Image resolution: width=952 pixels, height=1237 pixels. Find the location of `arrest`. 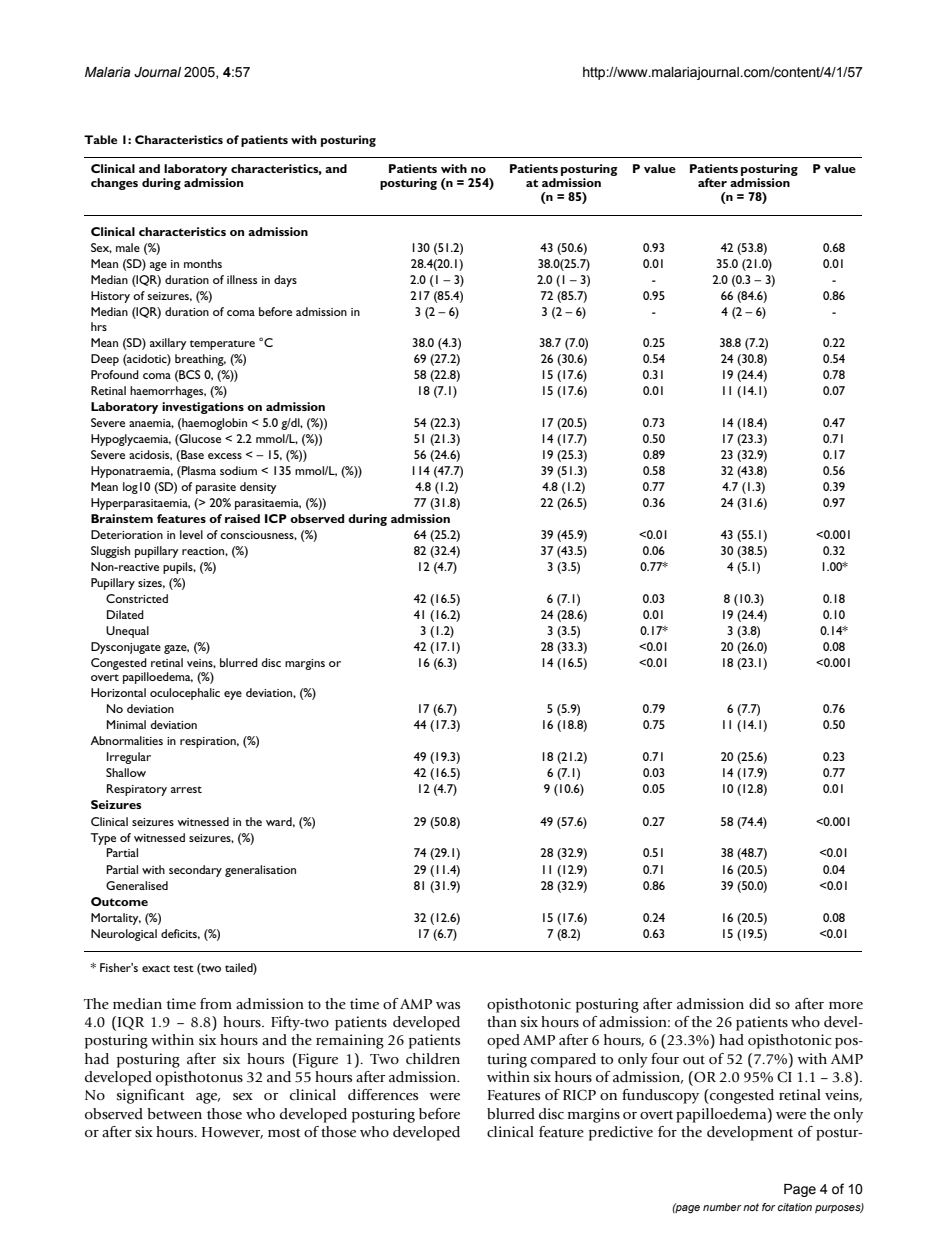

arrest is located at coordinates (186, 789).
